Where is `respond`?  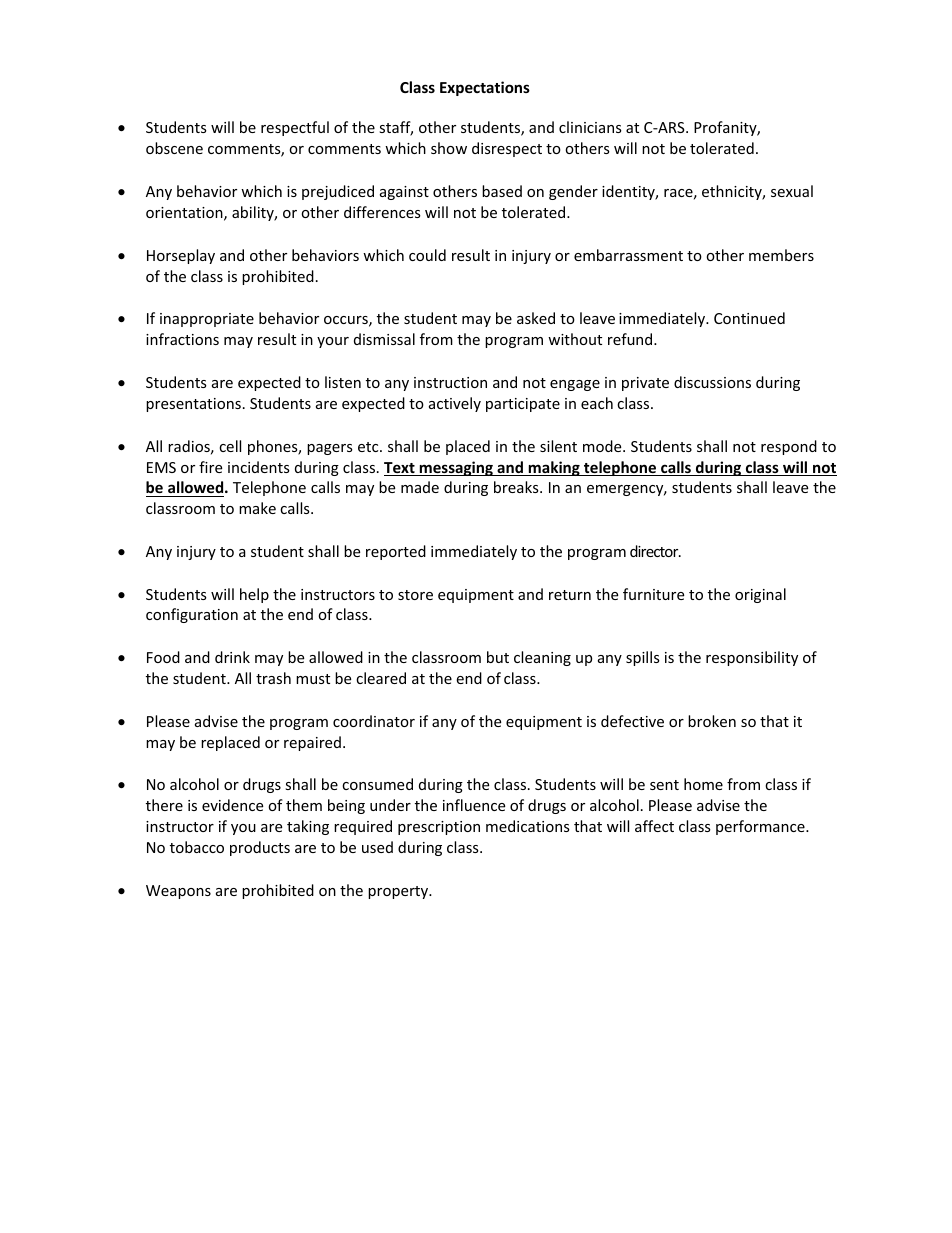
respond is located at coordinates (789, 447).
